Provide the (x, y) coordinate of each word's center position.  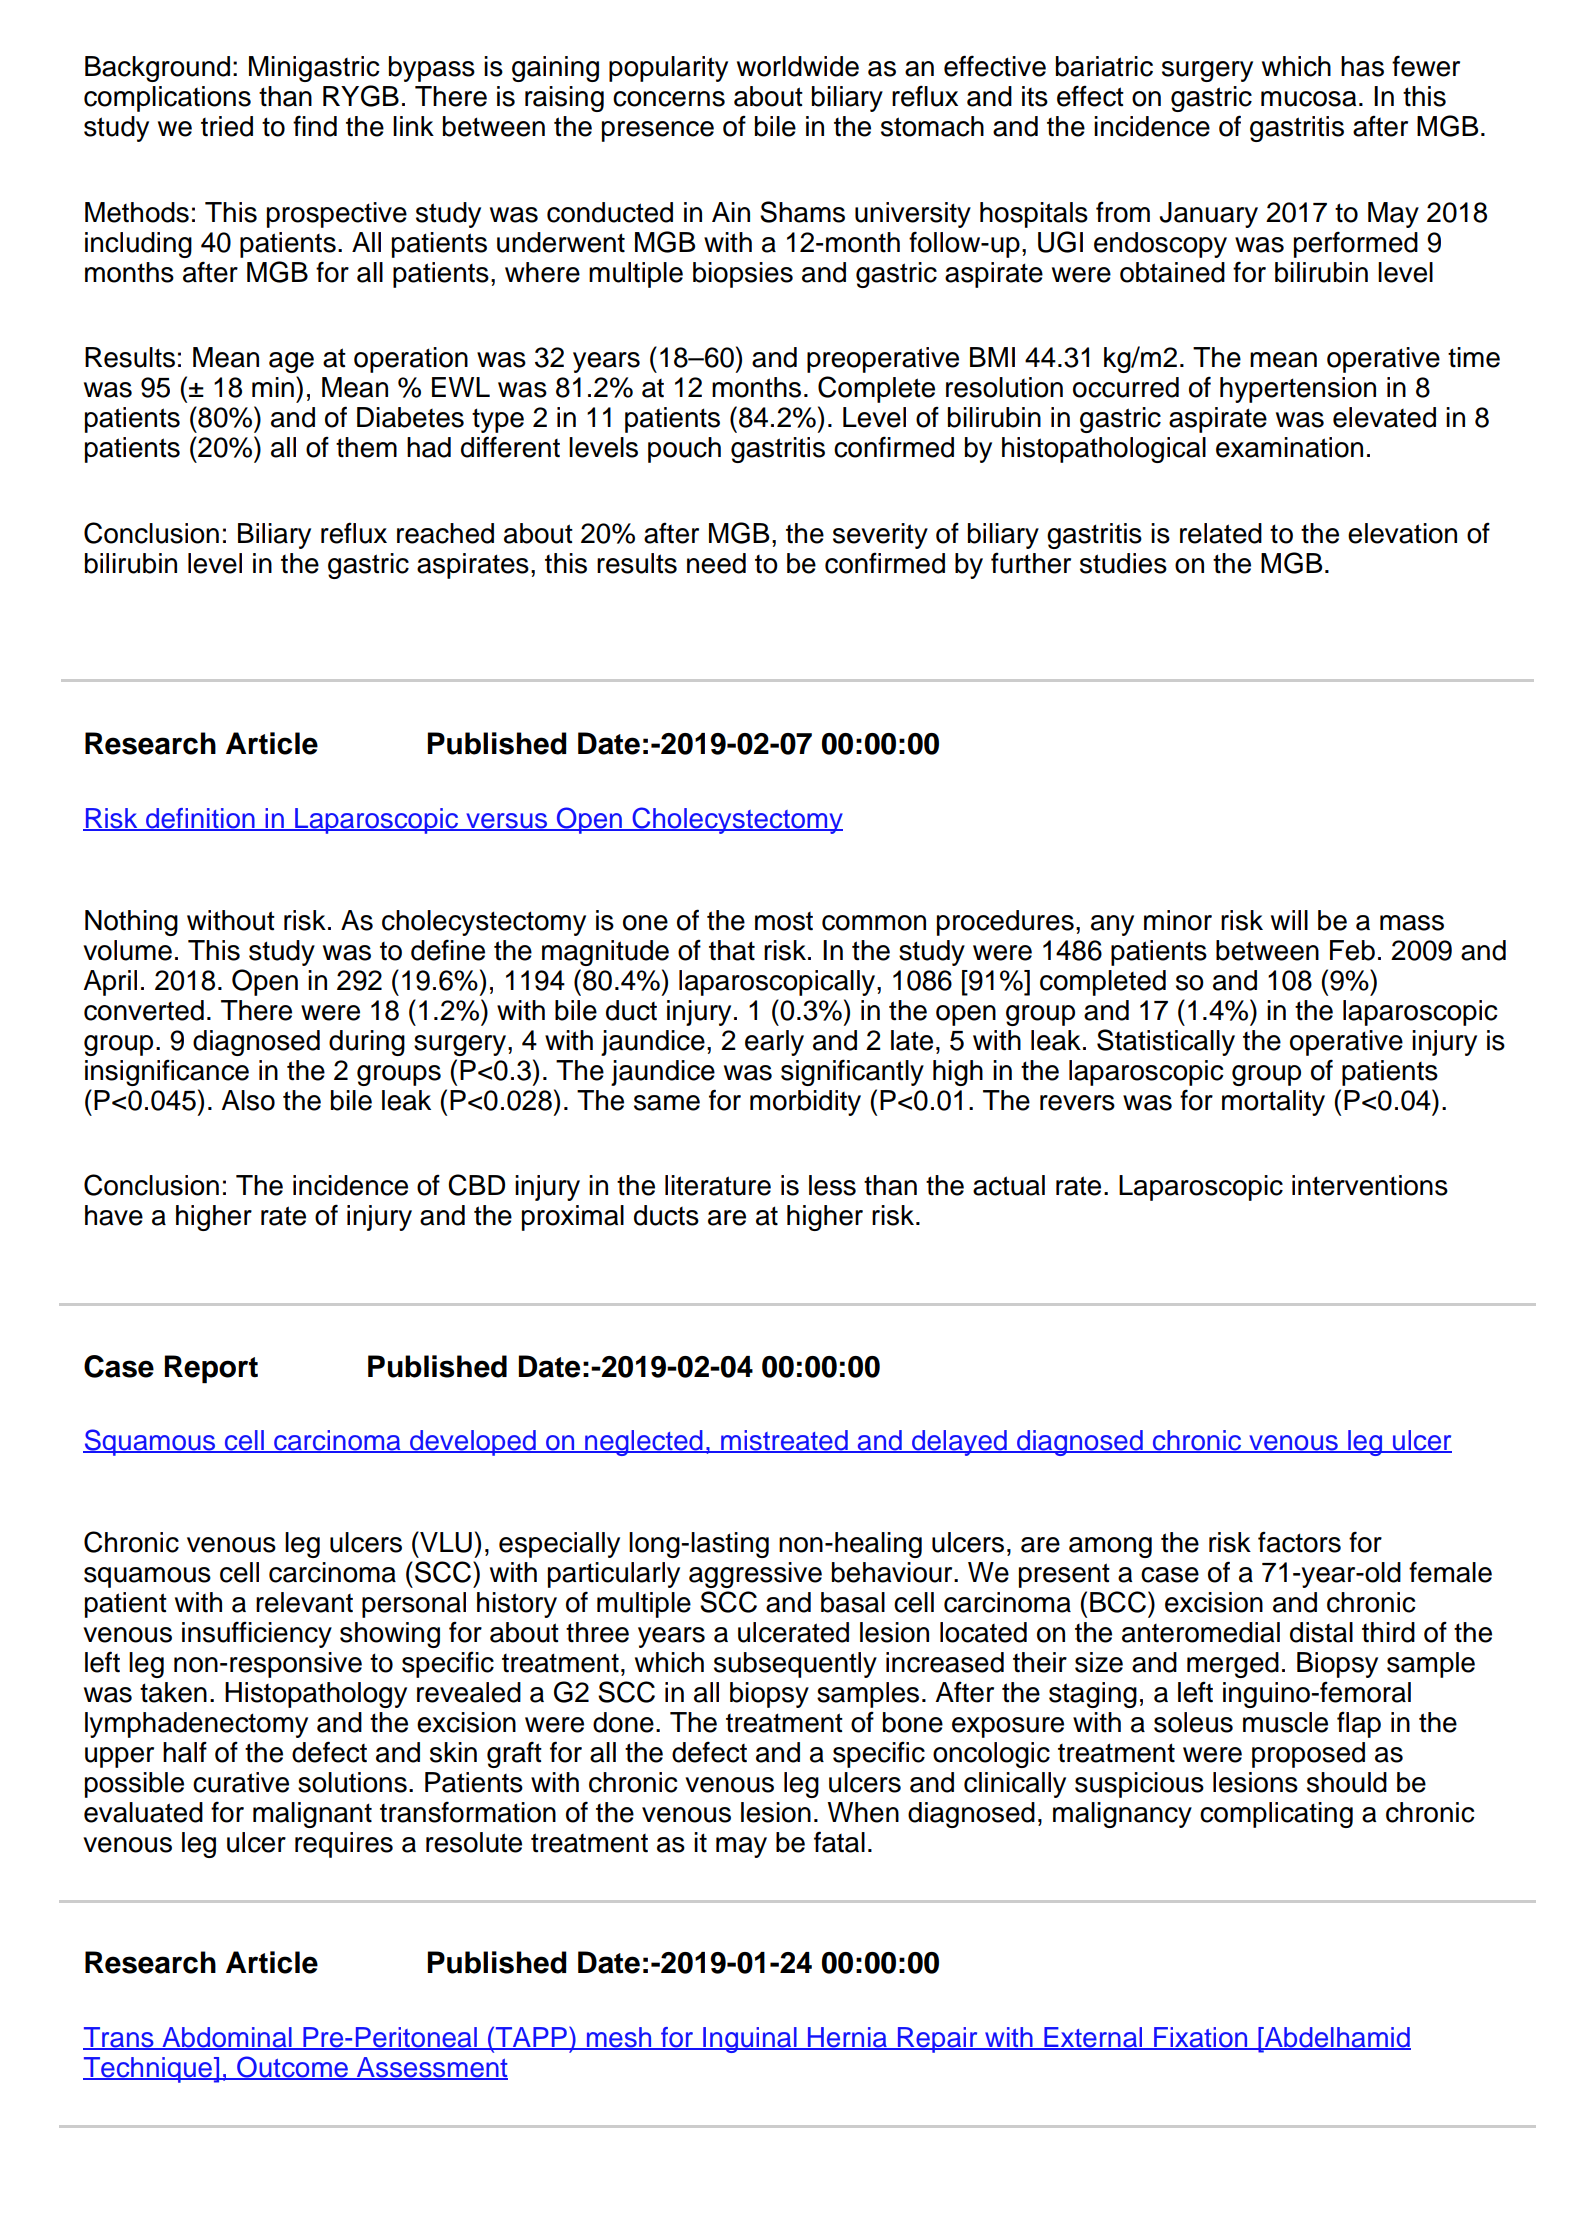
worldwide (798, 66)
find (315, 126)
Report (211, 1369)
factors (1299, 1542)
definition (200, 819)
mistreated (784, 1441)
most (784, 921)
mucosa (1309, 99)
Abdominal (227, 2038)
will (1289, 920)
